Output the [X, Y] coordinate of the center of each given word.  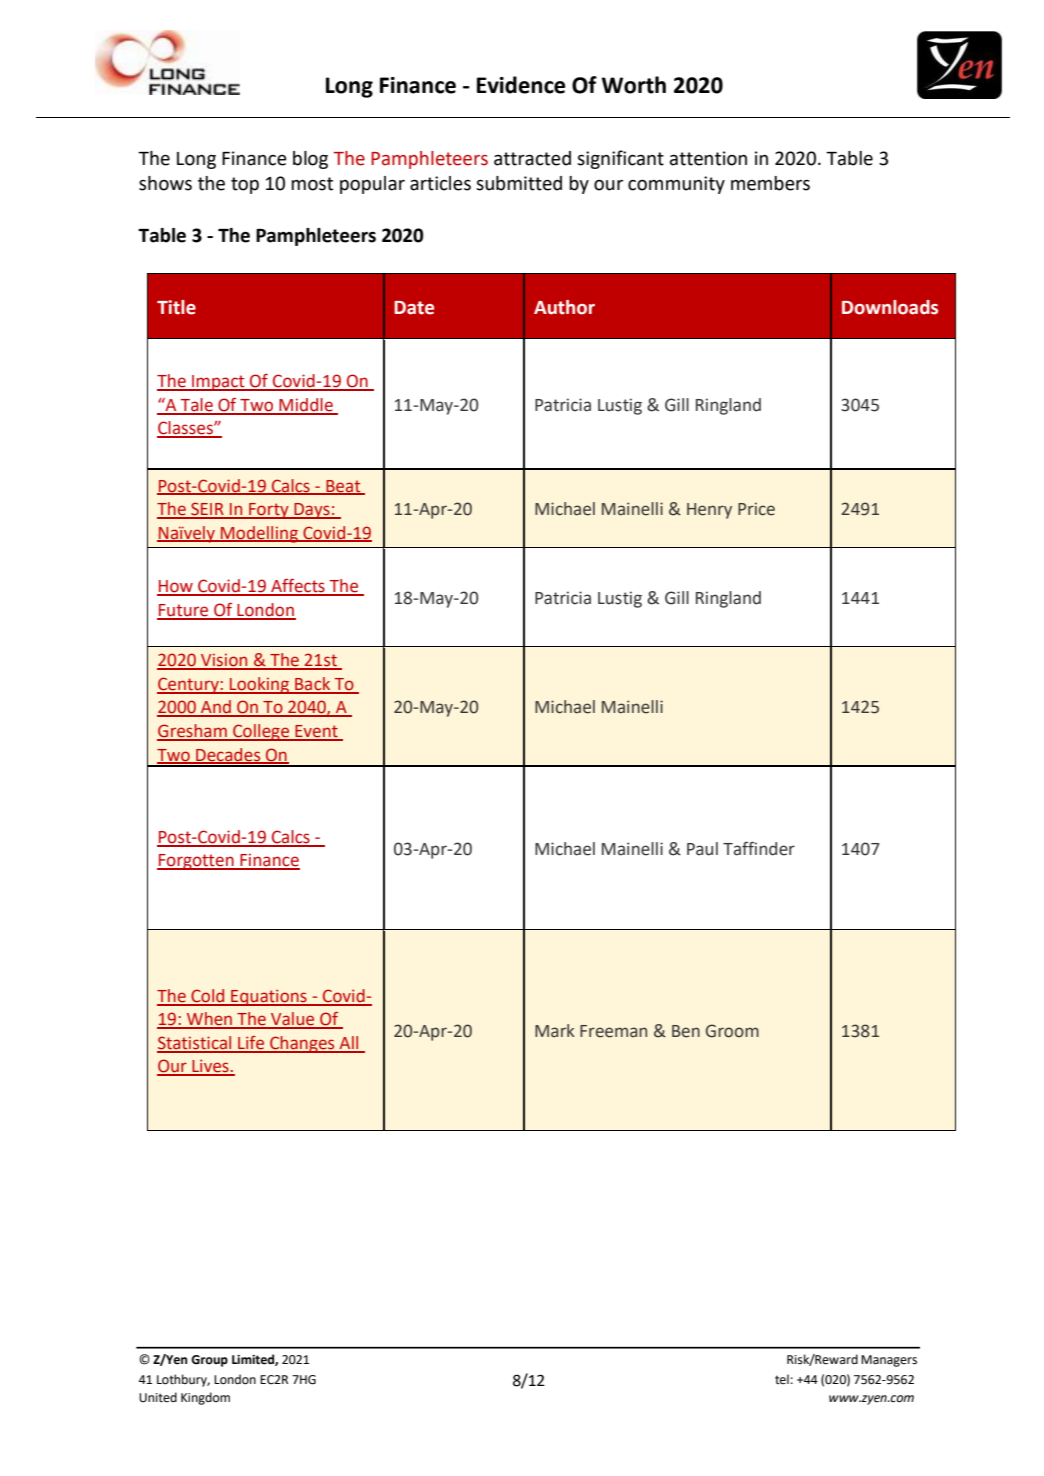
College [261, 732]
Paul [702, 849]
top [245, 185]
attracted [532, 158]
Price [756, 509]
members [770, 183]
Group [209, 1361]
